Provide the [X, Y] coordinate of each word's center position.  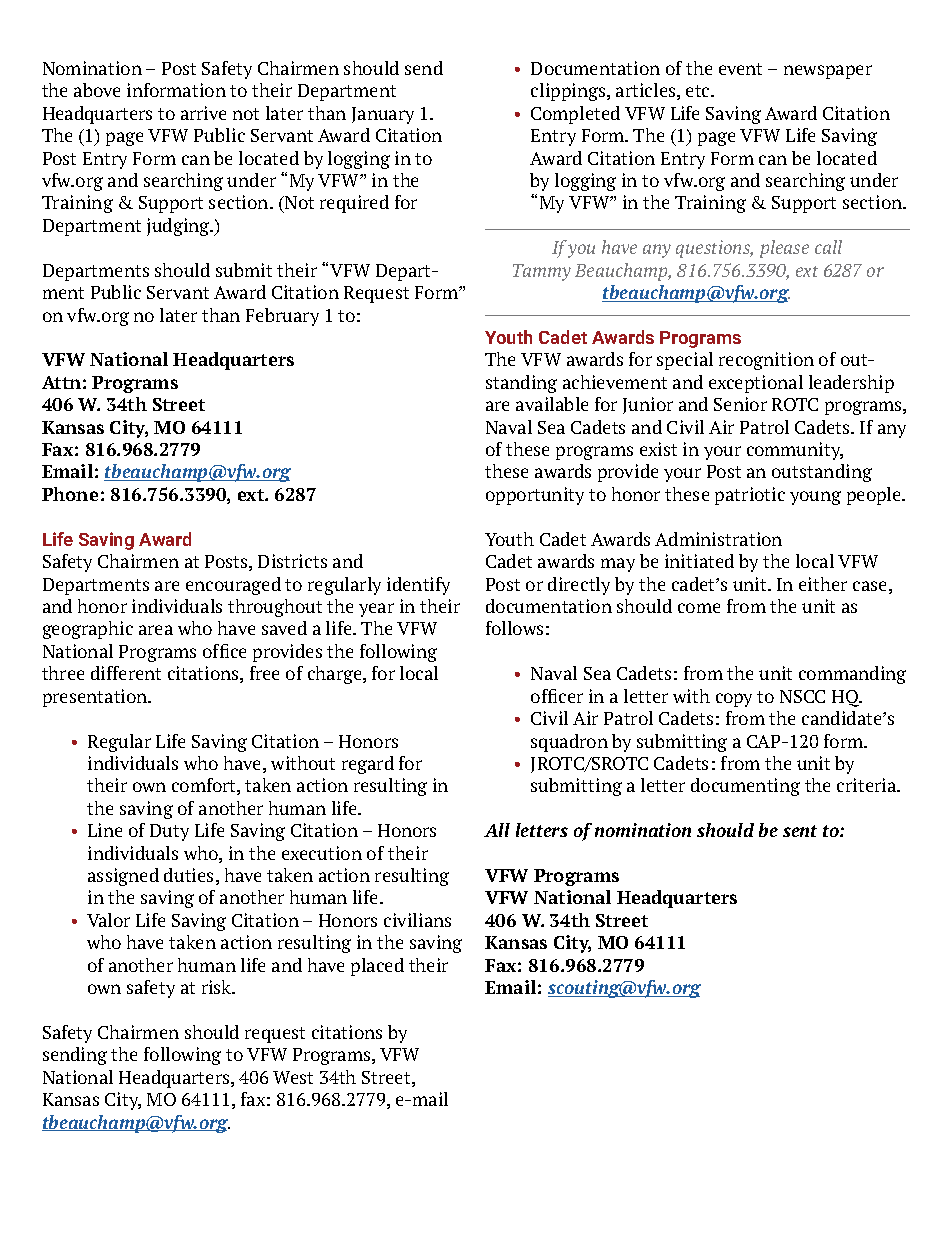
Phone [70, 494]
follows [514, 628]
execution [322, 853]
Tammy [542, 272]
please [784, 249]
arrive [203, 113]
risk [218, 987]
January [383, 115]
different [126, 673]
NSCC [802, 696]
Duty [169, 832]
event [740, 69]
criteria [868, 785]
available [552, 404]
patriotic [750, 496]
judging [179, 227]
